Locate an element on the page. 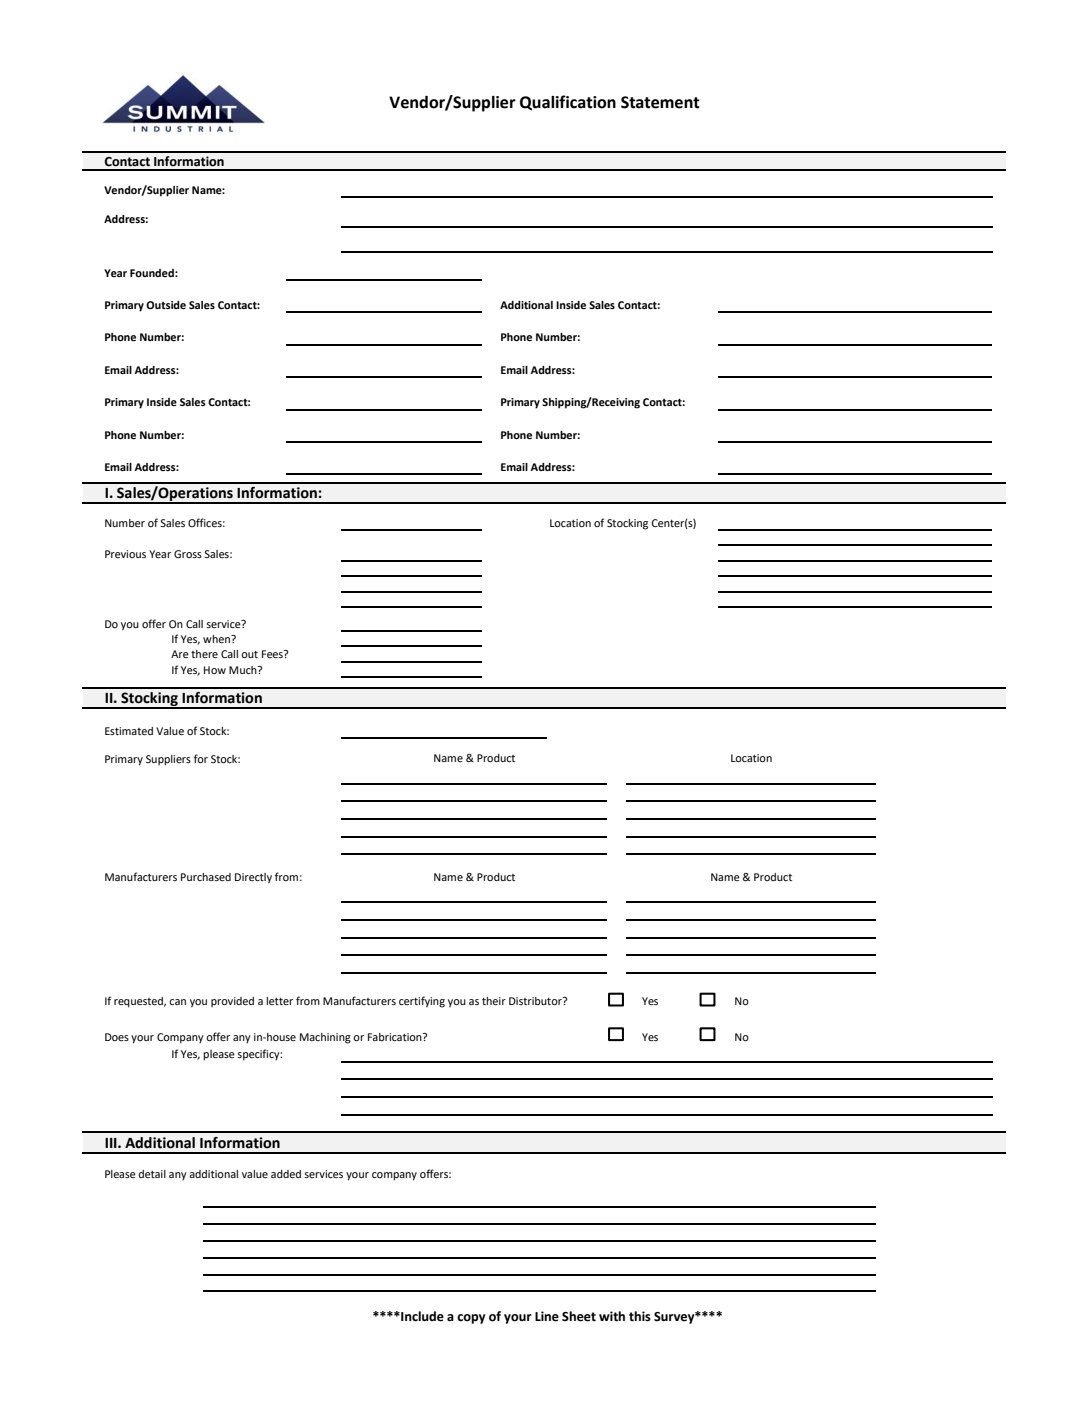  certifying is located at coordinates (422, 1002).
